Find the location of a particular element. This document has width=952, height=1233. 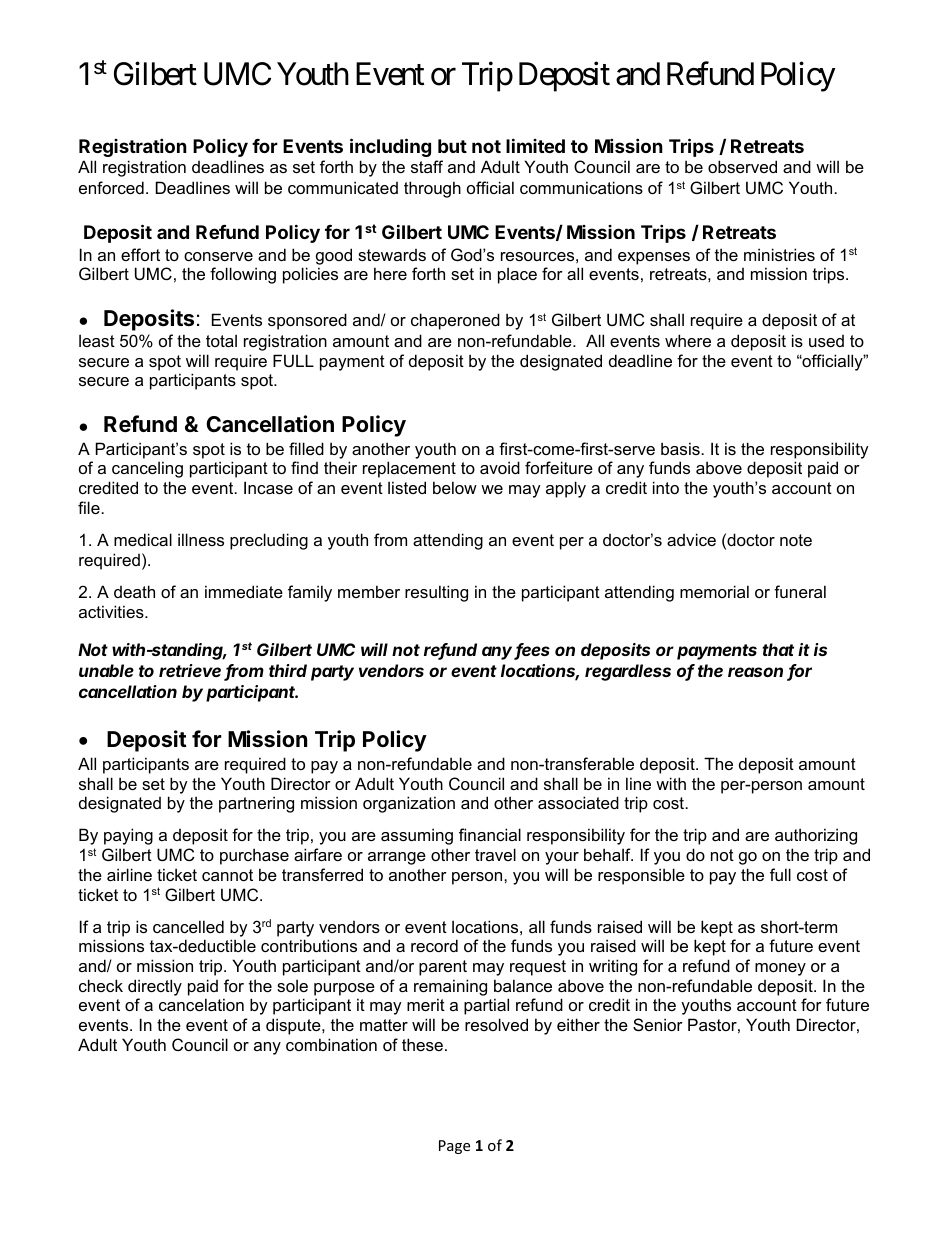

fees is located at coordinates (532, 651).
